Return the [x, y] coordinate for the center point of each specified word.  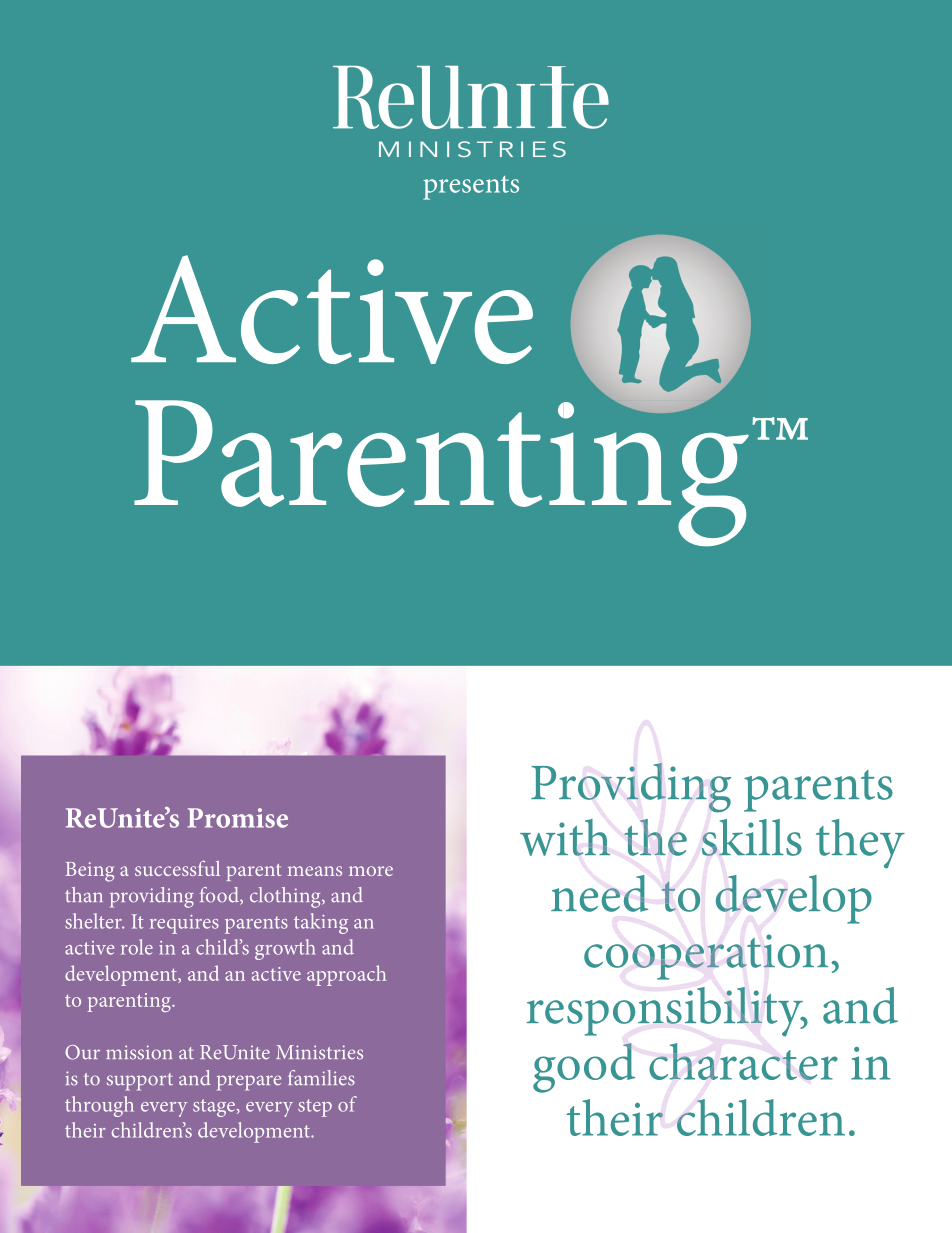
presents [471, 188]
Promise [238, 818]
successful [177, 868]
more [371, 871]
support [140, 1082]
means [314, 871]
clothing [286, 897]
